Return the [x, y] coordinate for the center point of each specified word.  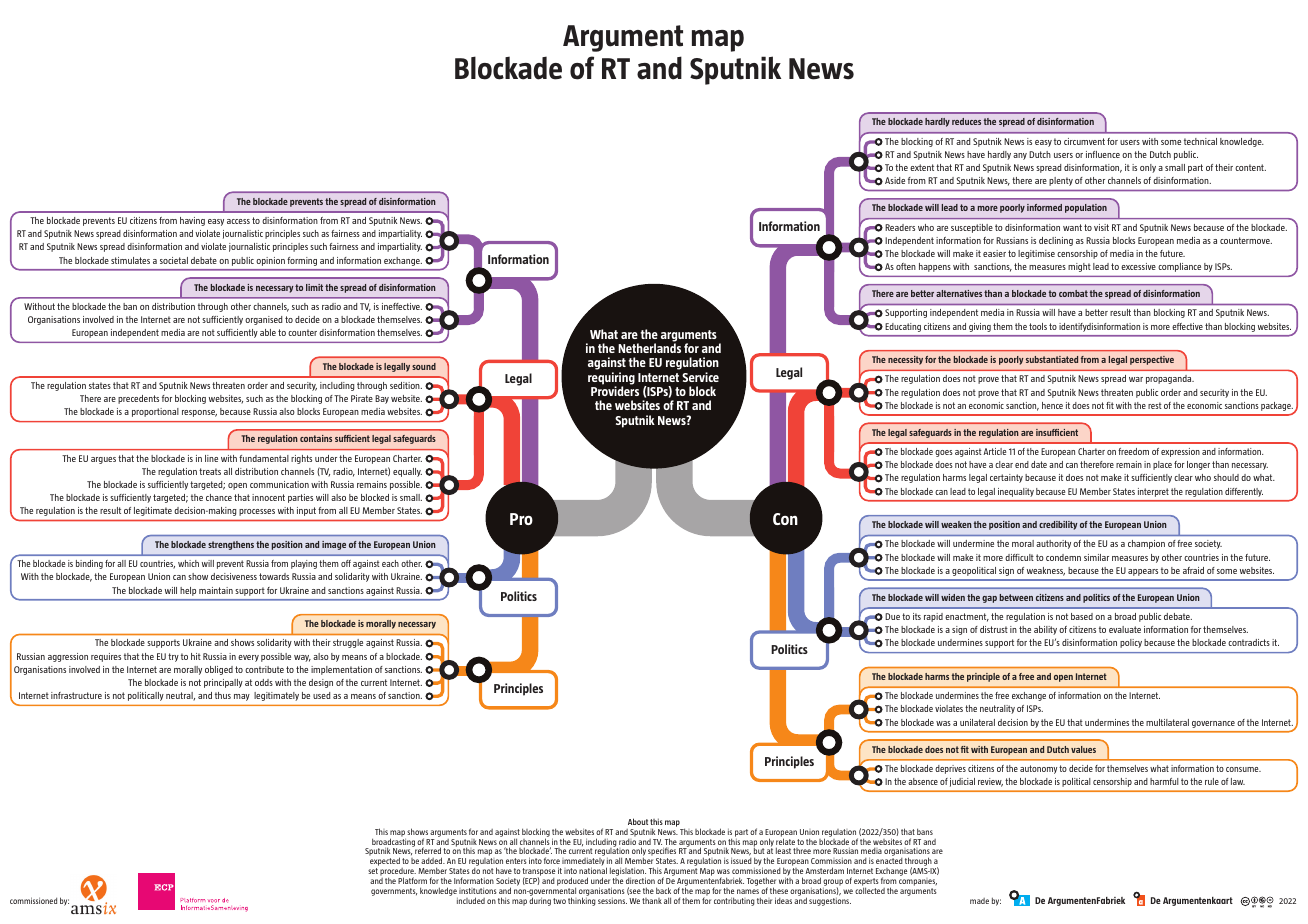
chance [219, 497]
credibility [1058, 525]
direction [640, 880]
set [373, 871]
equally [407, 472]
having [192, 221]
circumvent [1084, 141]
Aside [895, 180]
